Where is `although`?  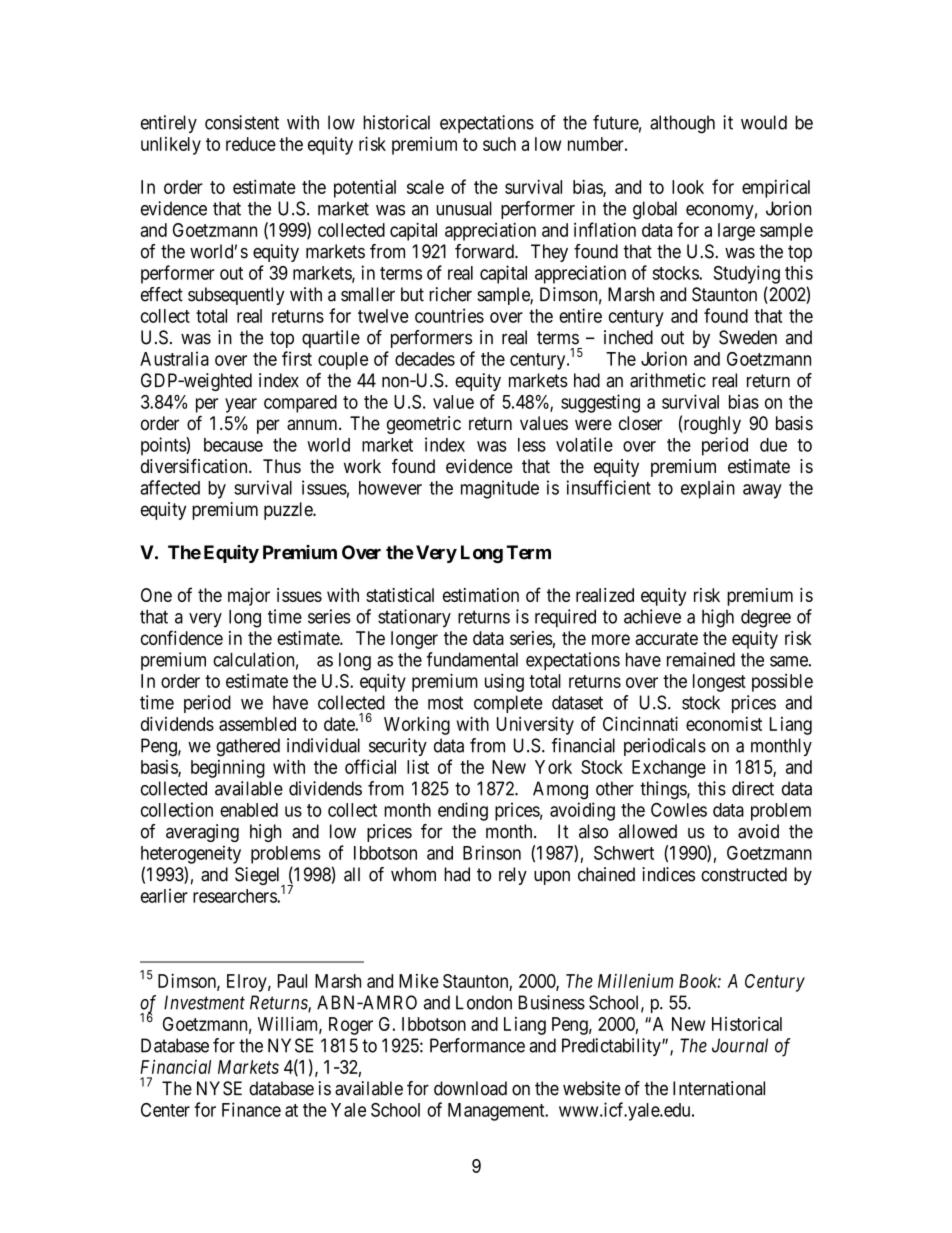
although is located at coordinates (682, 124).
